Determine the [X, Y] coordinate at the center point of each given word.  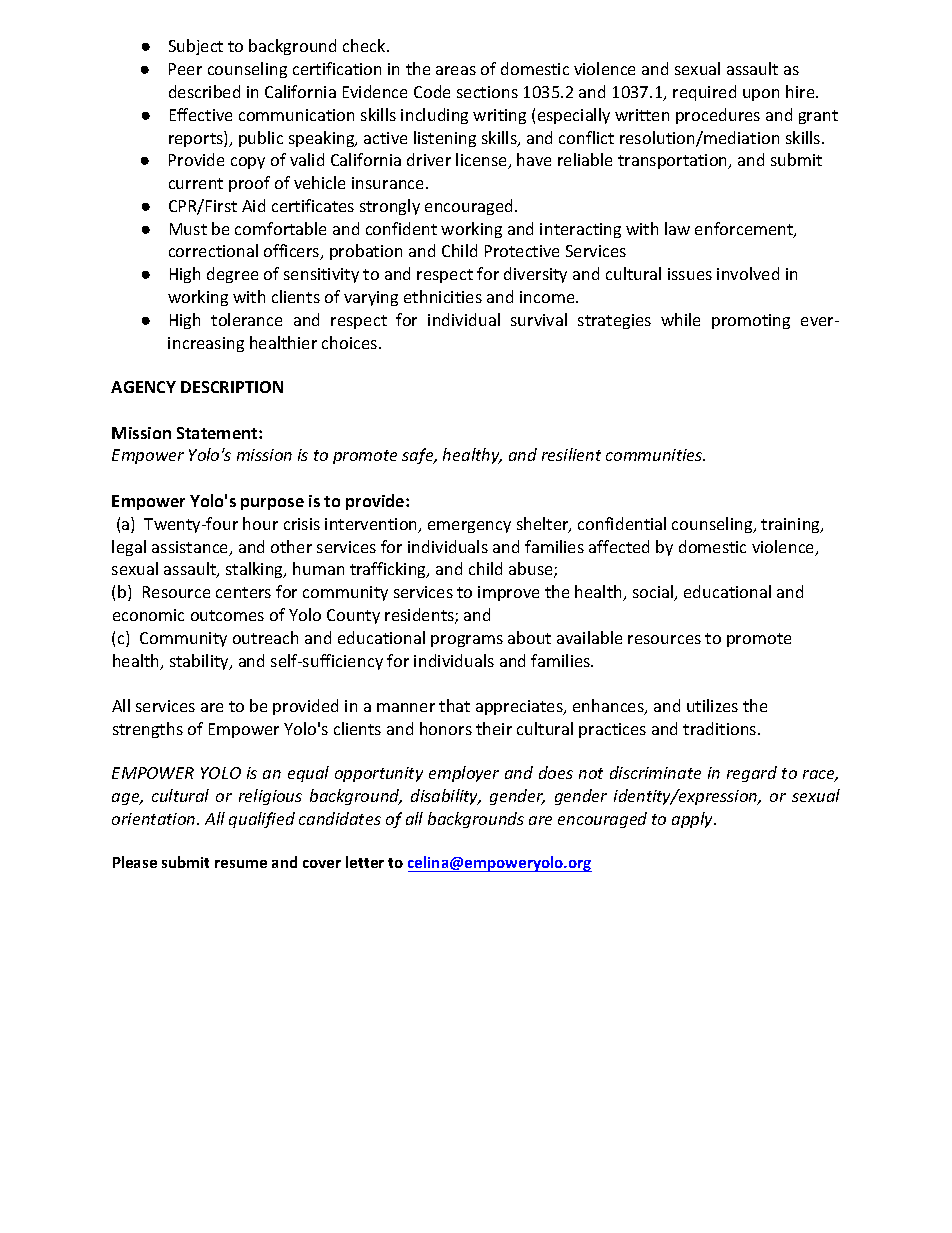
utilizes [712, 705]
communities [655, 455]
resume [241, 864]
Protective [522, 251]
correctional [213, 250]
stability [200, 662]
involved [748, 273]
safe [419, 456]
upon [761, 95]
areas [456, 70]
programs [467, 641]
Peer [185, 69]
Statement [218, 433]
